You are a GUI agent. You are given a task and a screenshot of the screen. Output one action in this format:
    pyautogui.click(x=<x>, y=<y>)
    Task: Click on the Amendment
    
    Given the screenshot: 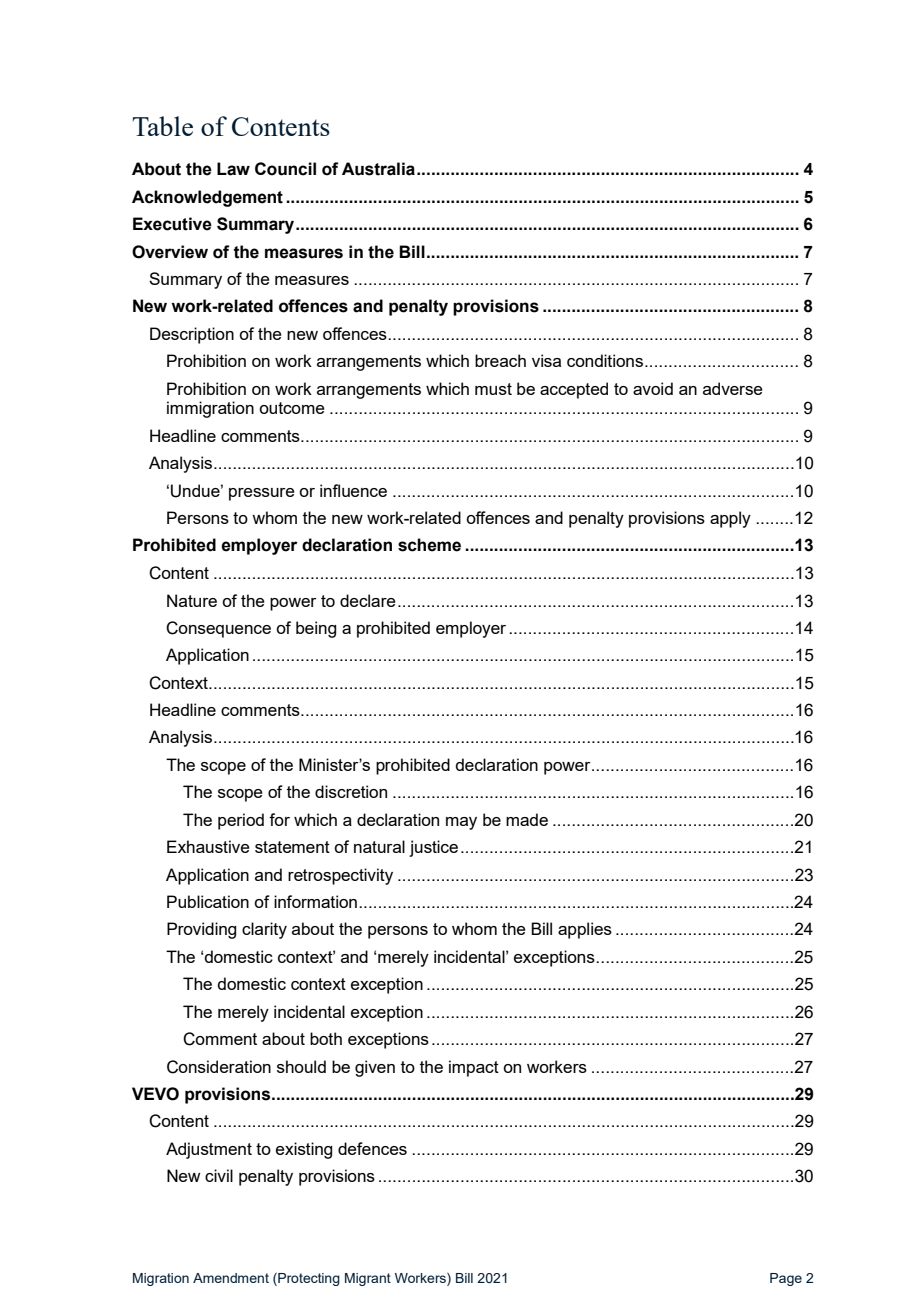 What is the action you would take?
    pyautogui.click(x=231, y=1278)
